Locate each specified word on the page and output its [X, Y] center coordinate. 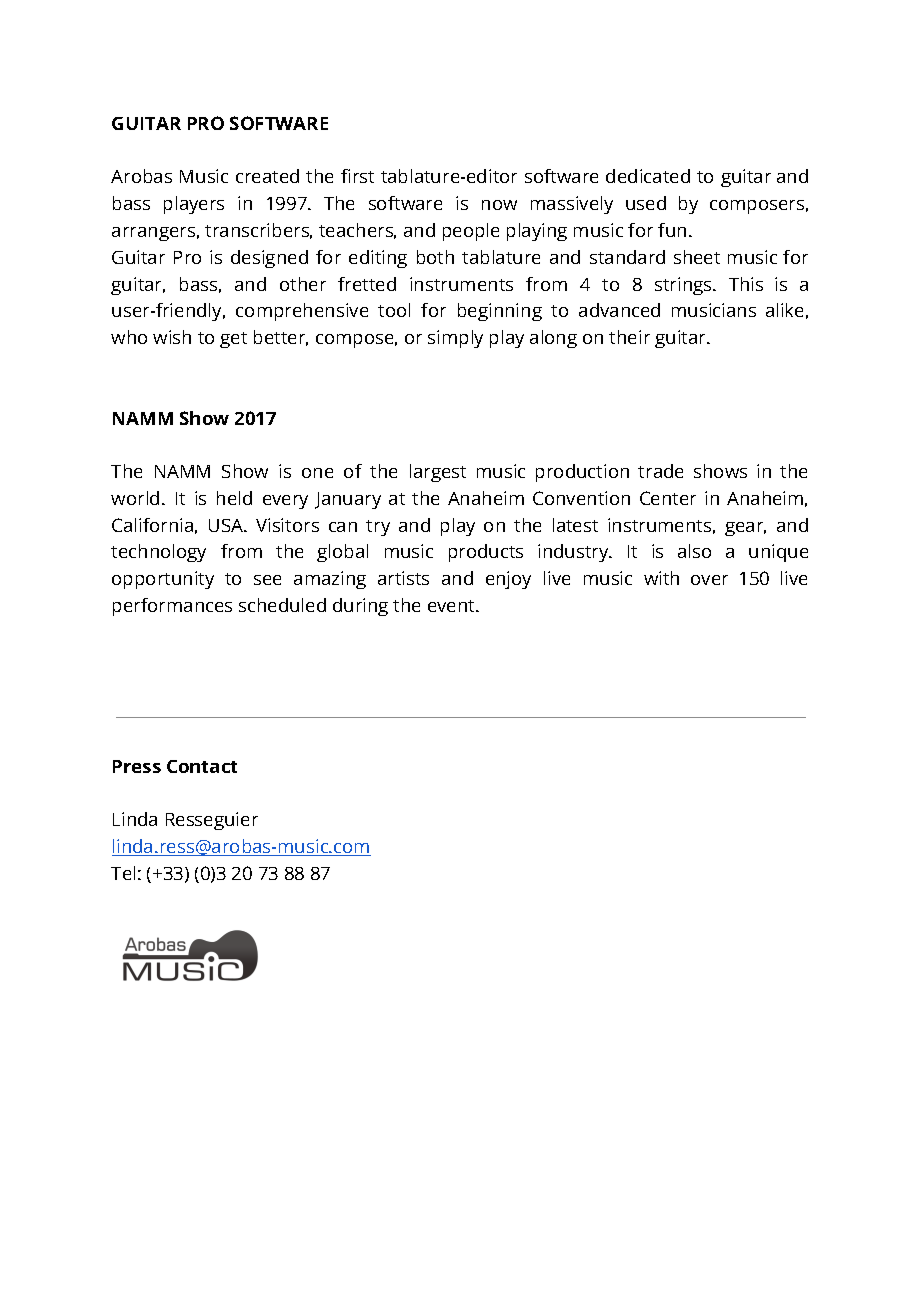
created [267, 176]
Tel [123, 873]
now [499, 205]
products [486, 553]
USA [227, 525]
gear [745, 529]
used [646, 203]
